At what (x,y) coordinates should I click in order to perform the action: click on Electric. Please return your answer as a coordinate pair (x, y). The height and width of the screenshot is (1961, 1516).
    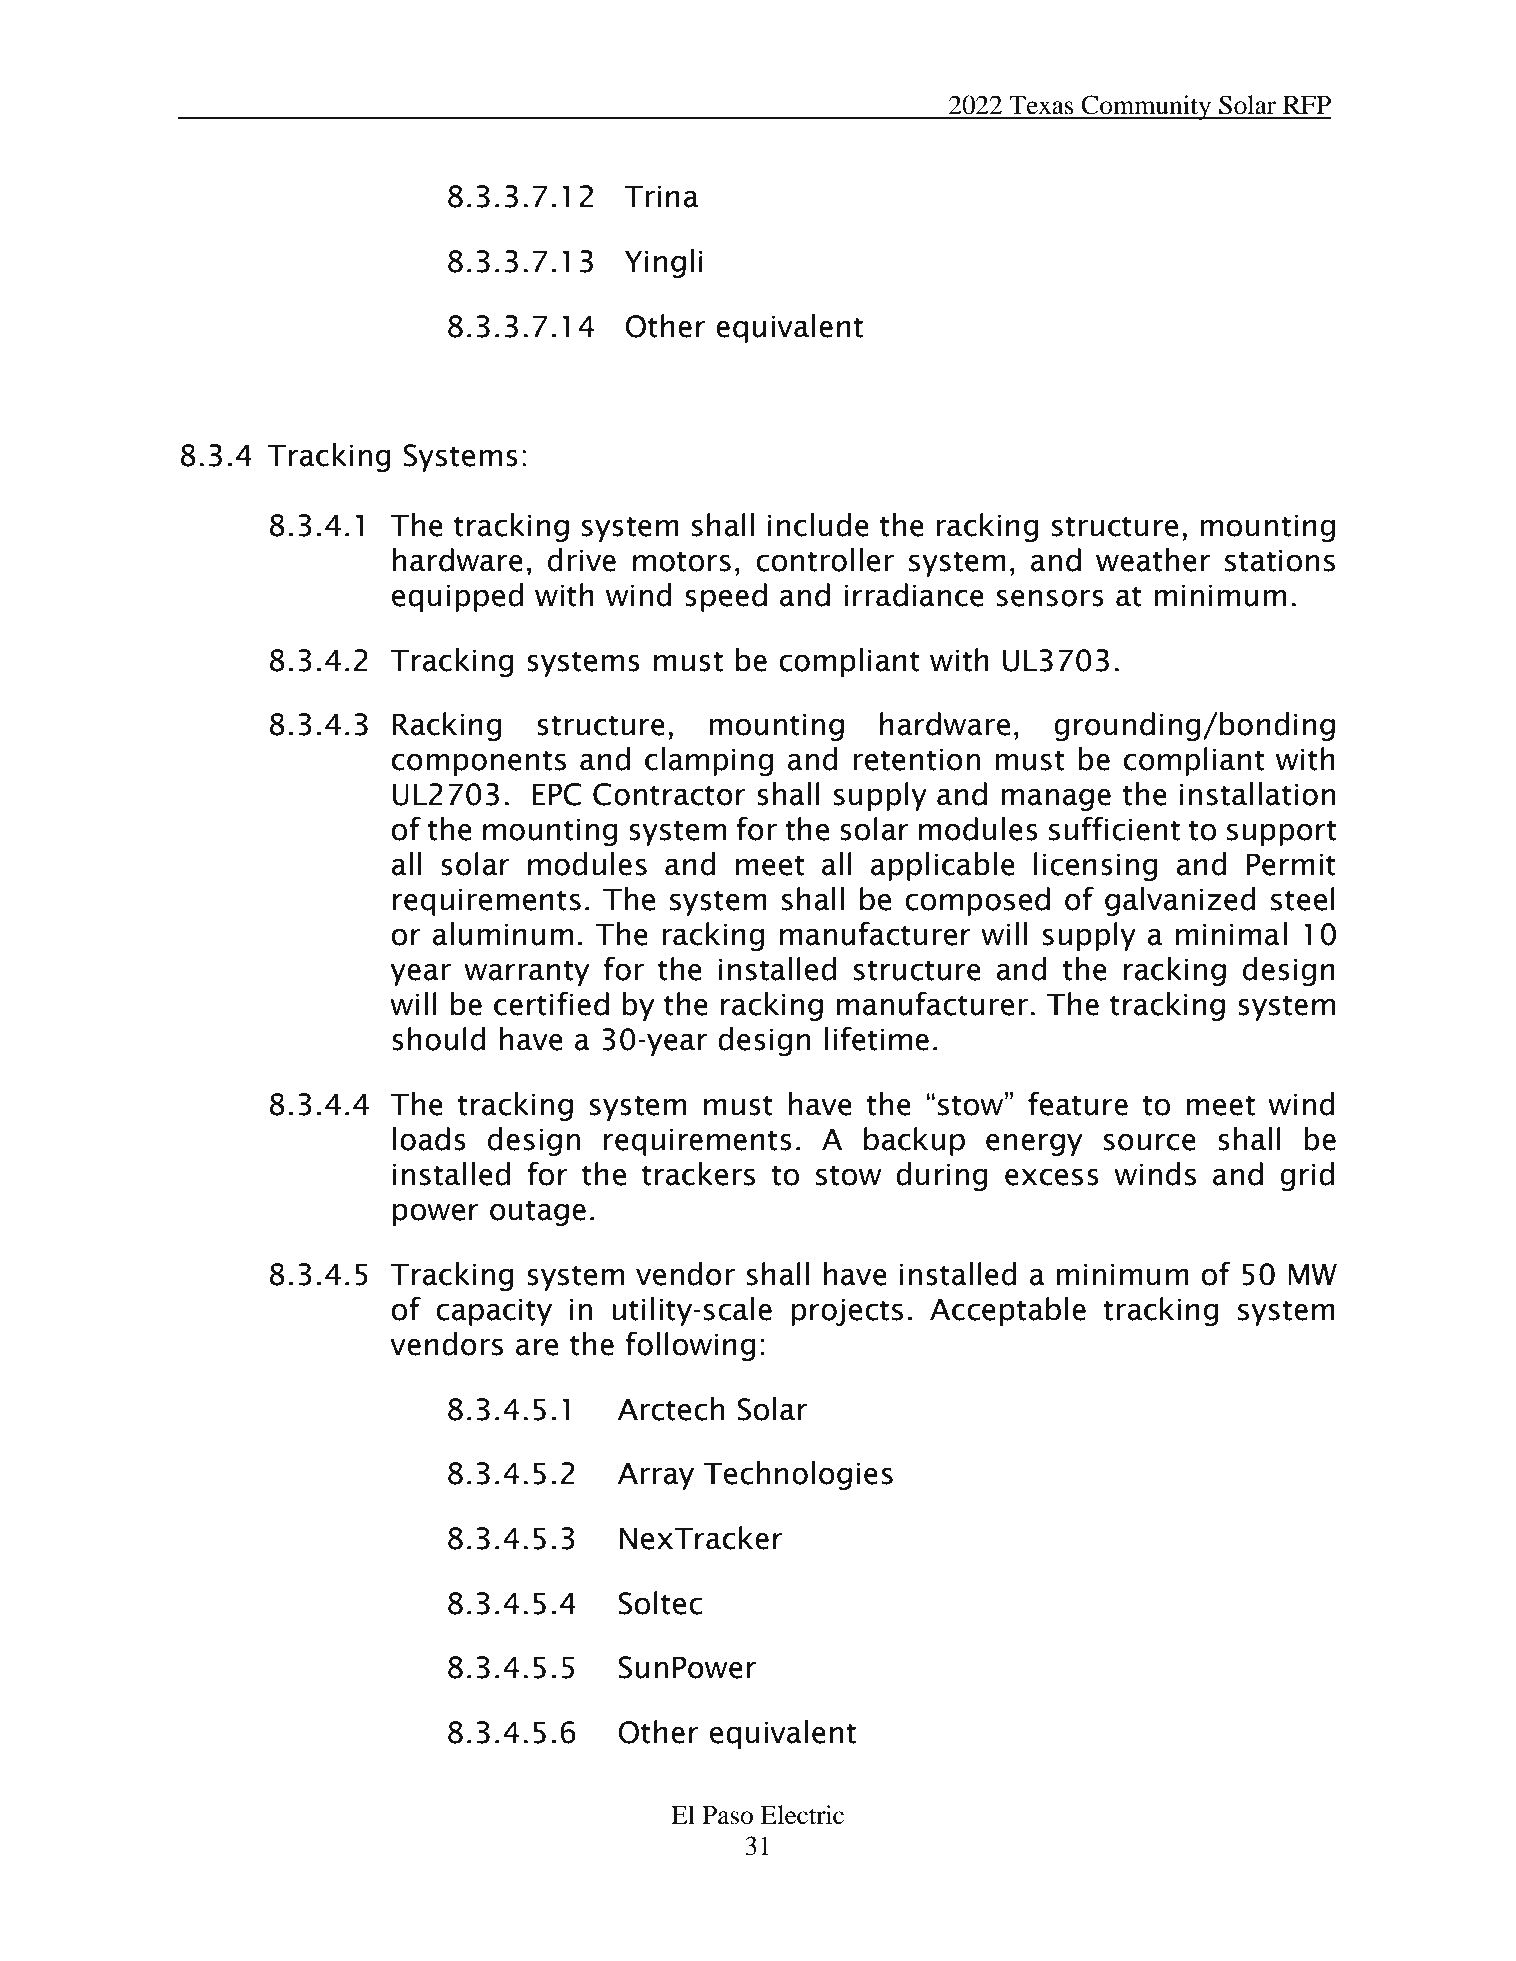
    Looking at the image, I should click on (802, 1815).
